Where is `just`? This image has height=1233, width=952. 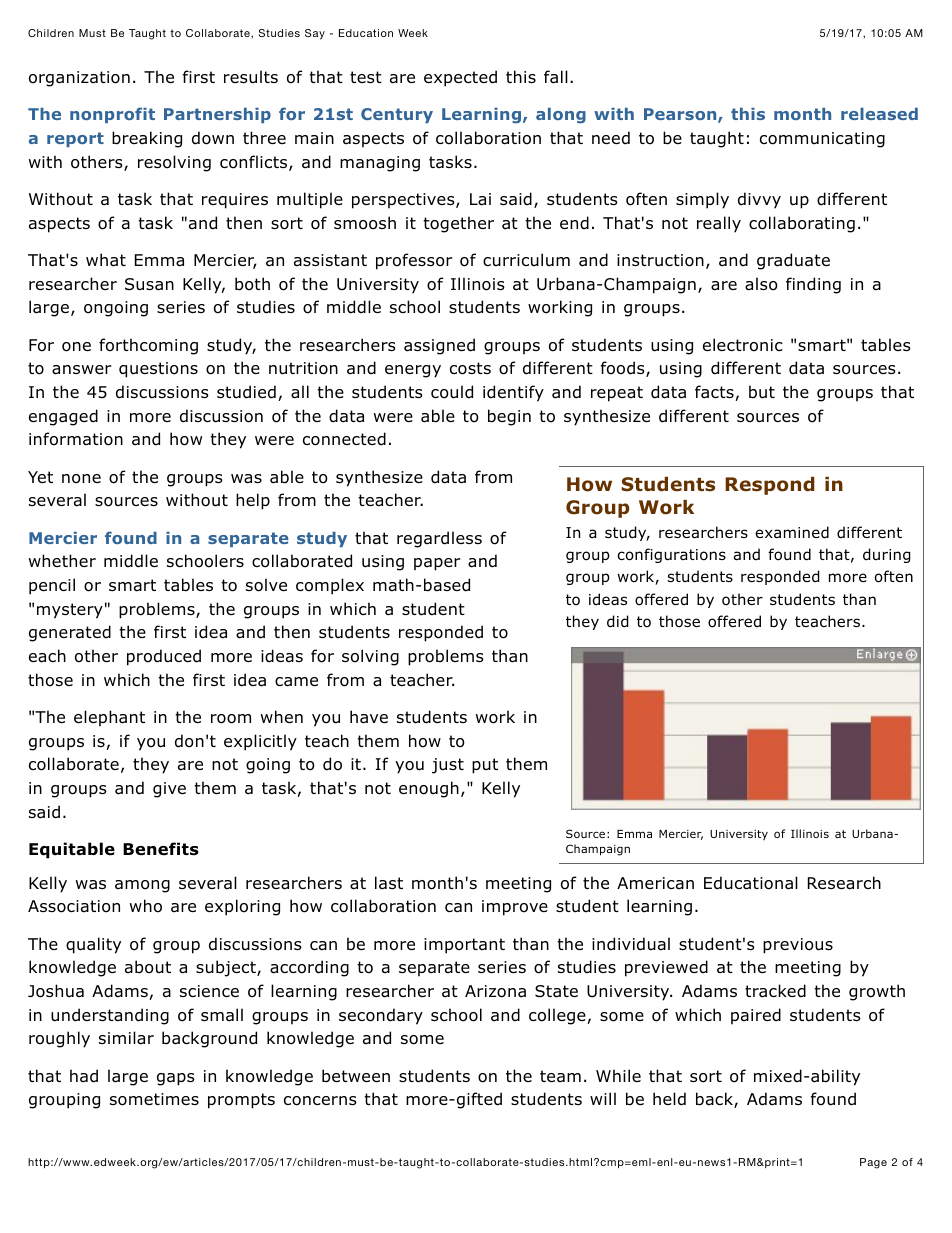
just is located at coordinates (448, 766).
